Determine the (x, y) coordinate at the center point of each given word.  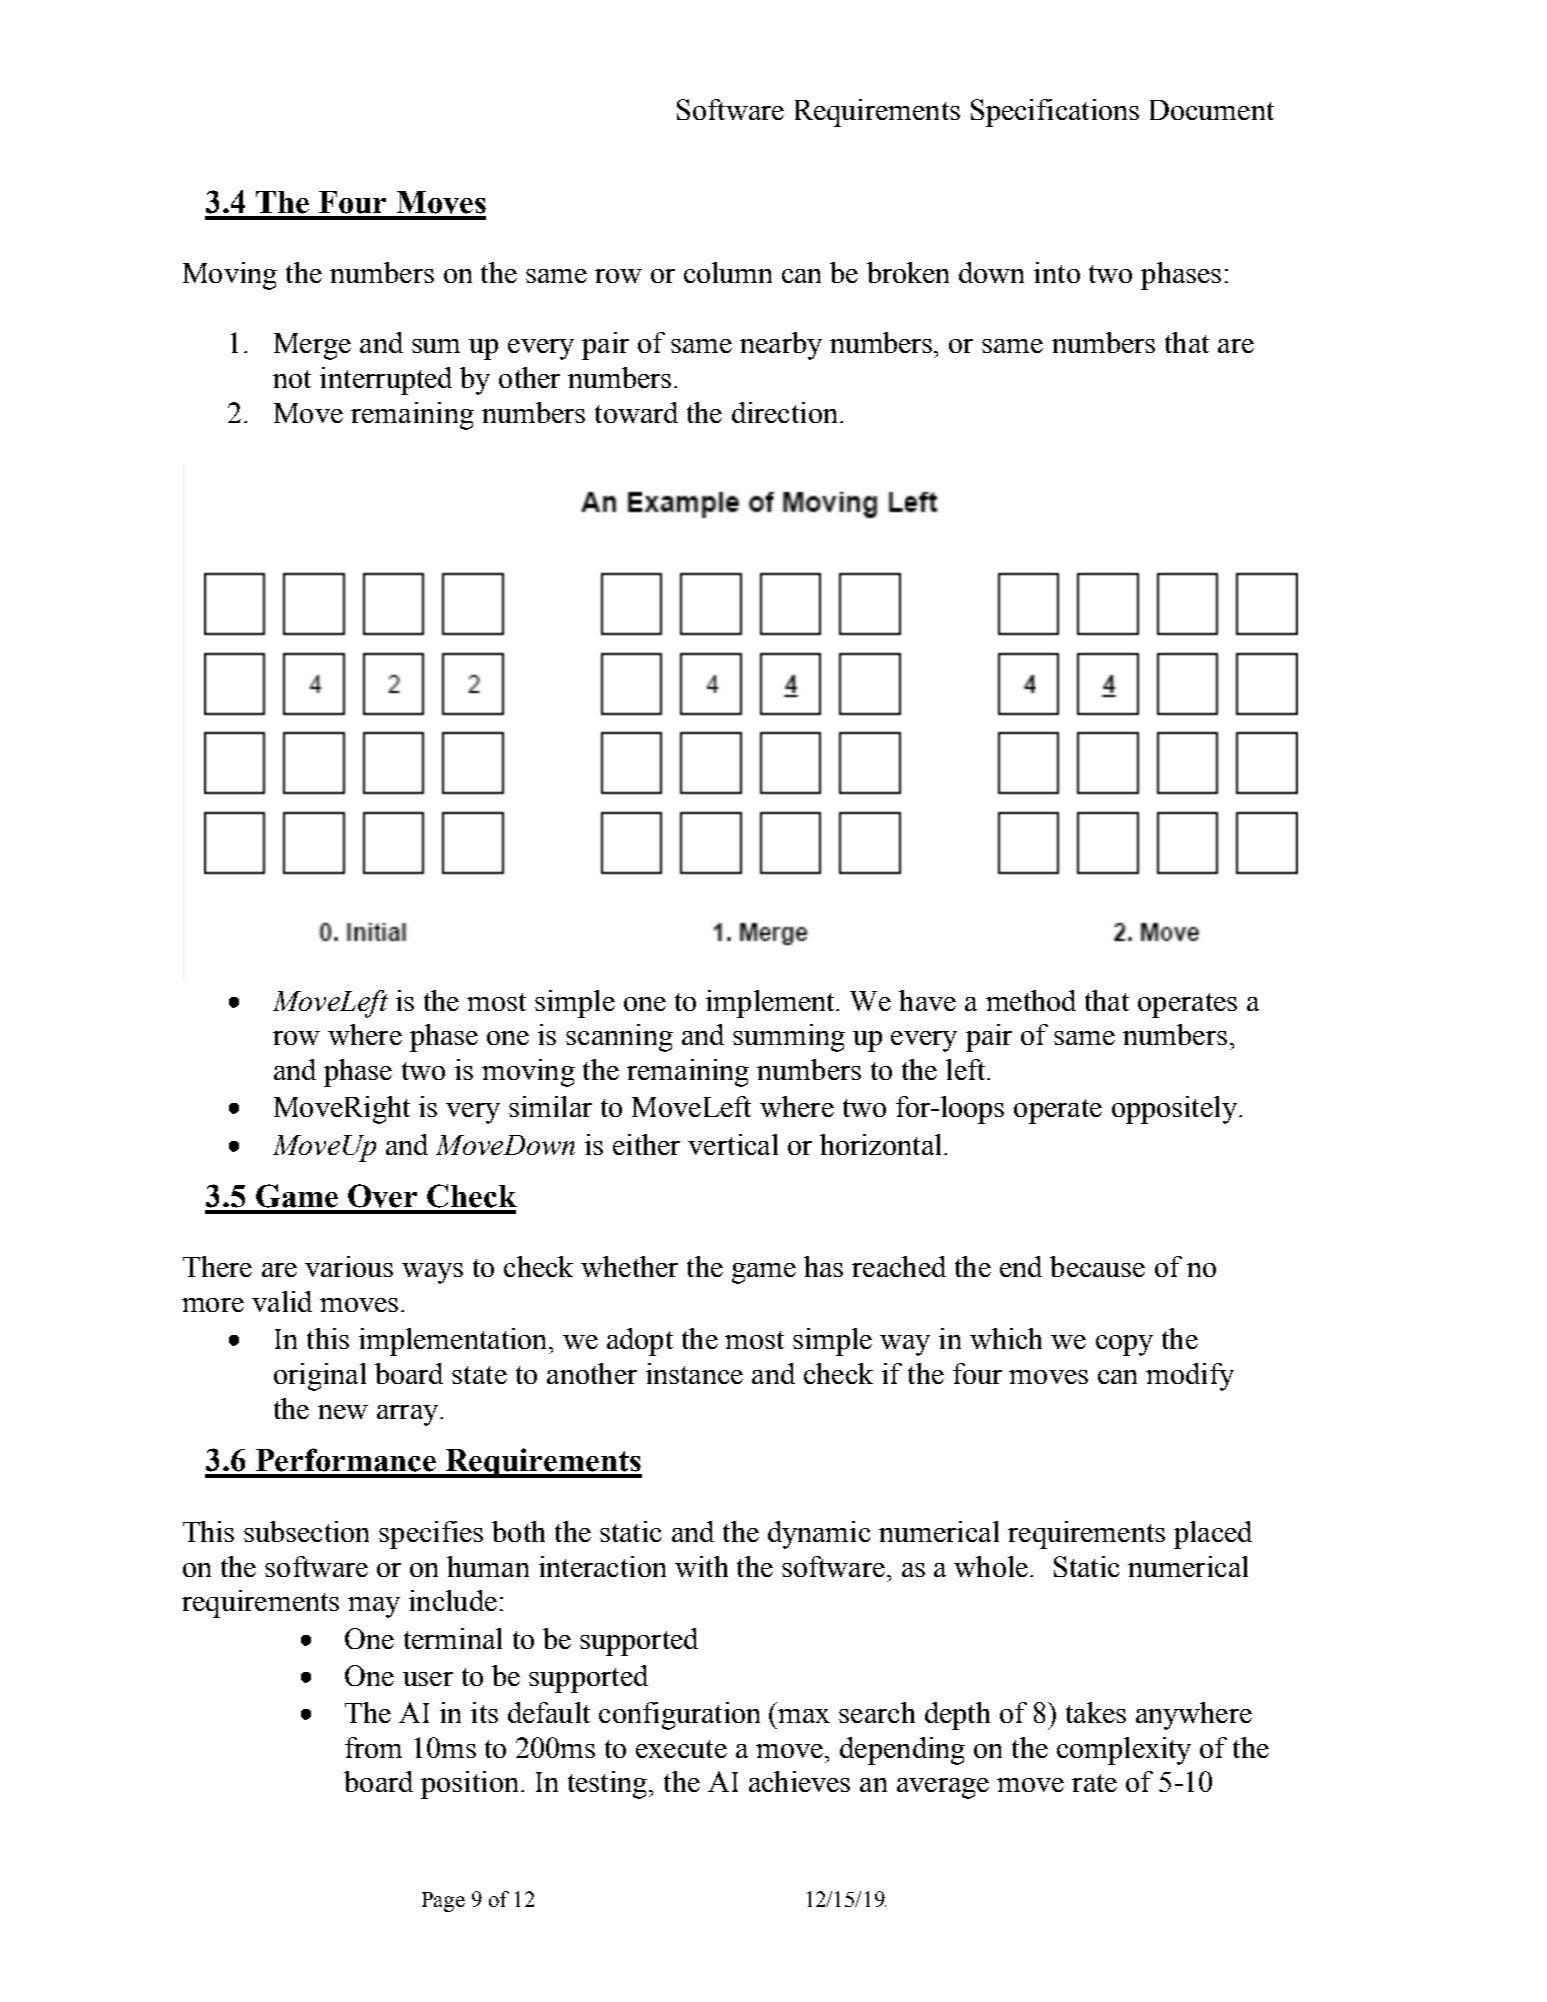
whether (629, 1266)
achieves (799, 1781)
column (728, 272)
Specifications (1055, 113)
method (1031, 1000)
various (349, 1266)
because (1097, 1266)
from (373, 1747)
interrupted (386, 381)
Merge (312, 346)
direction (784, 412)
